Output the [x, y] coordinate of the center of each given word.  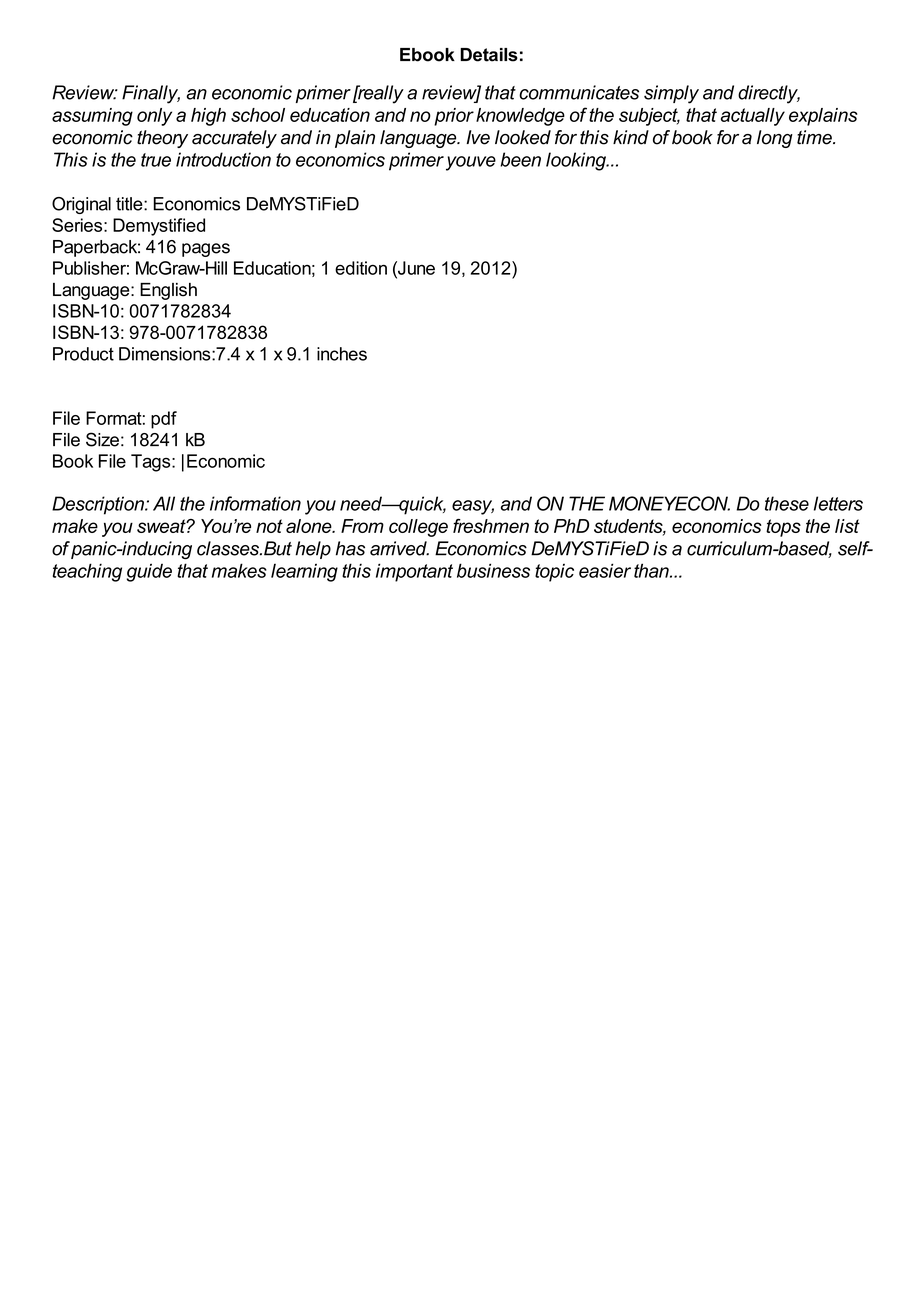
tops [783, 528]
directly [769, 94]
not [269, 526]
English [168, 291]
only [154, 117]
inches [342, 354]
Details [489, 55]
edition [361, 268]
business [493, 570]
